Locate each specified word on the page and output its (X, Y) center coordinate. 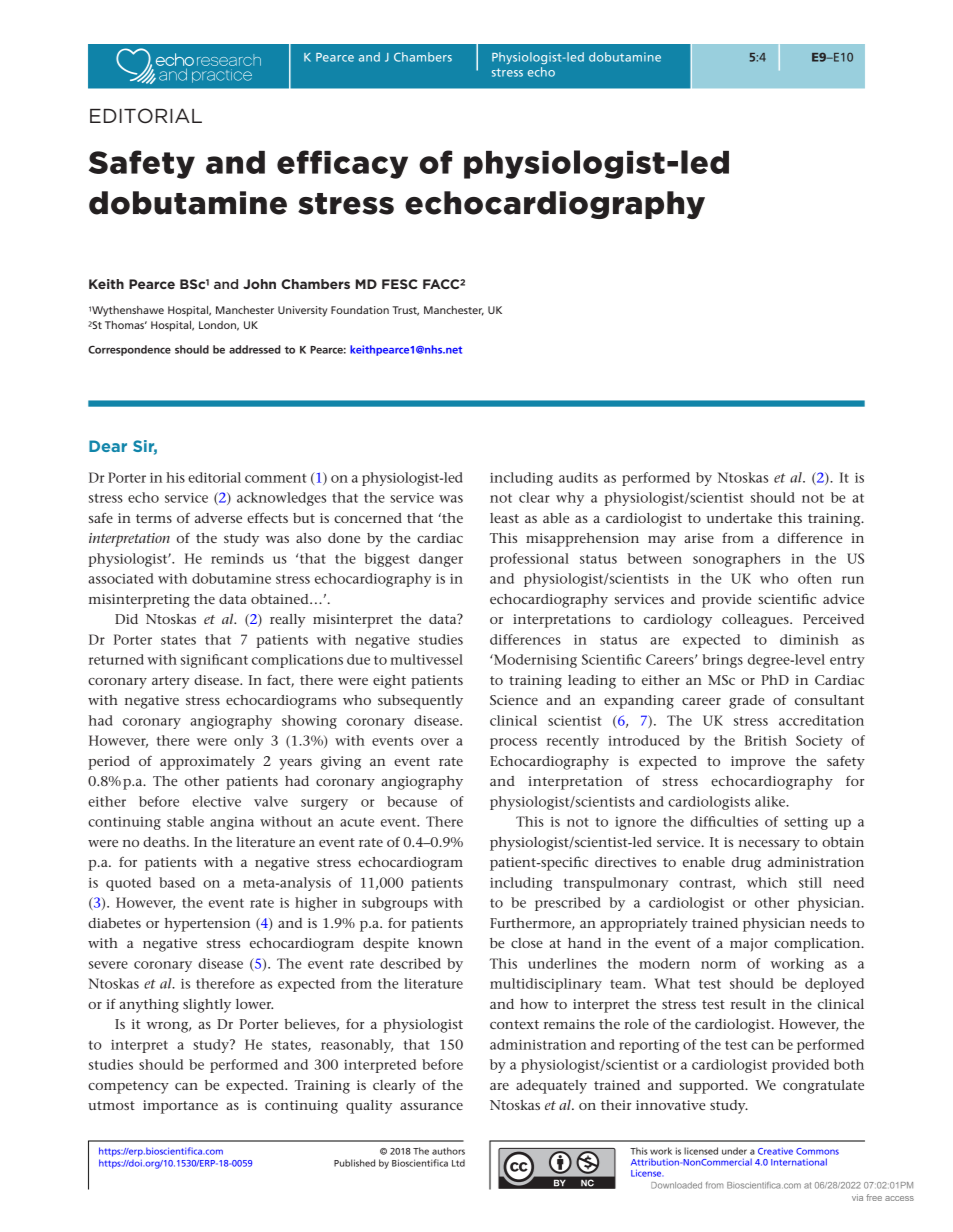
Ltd (458, 1163)
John (259, 284)
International (799, 1162)
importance (180, 1107)
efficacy (342, 164)
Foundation (360, 310)
